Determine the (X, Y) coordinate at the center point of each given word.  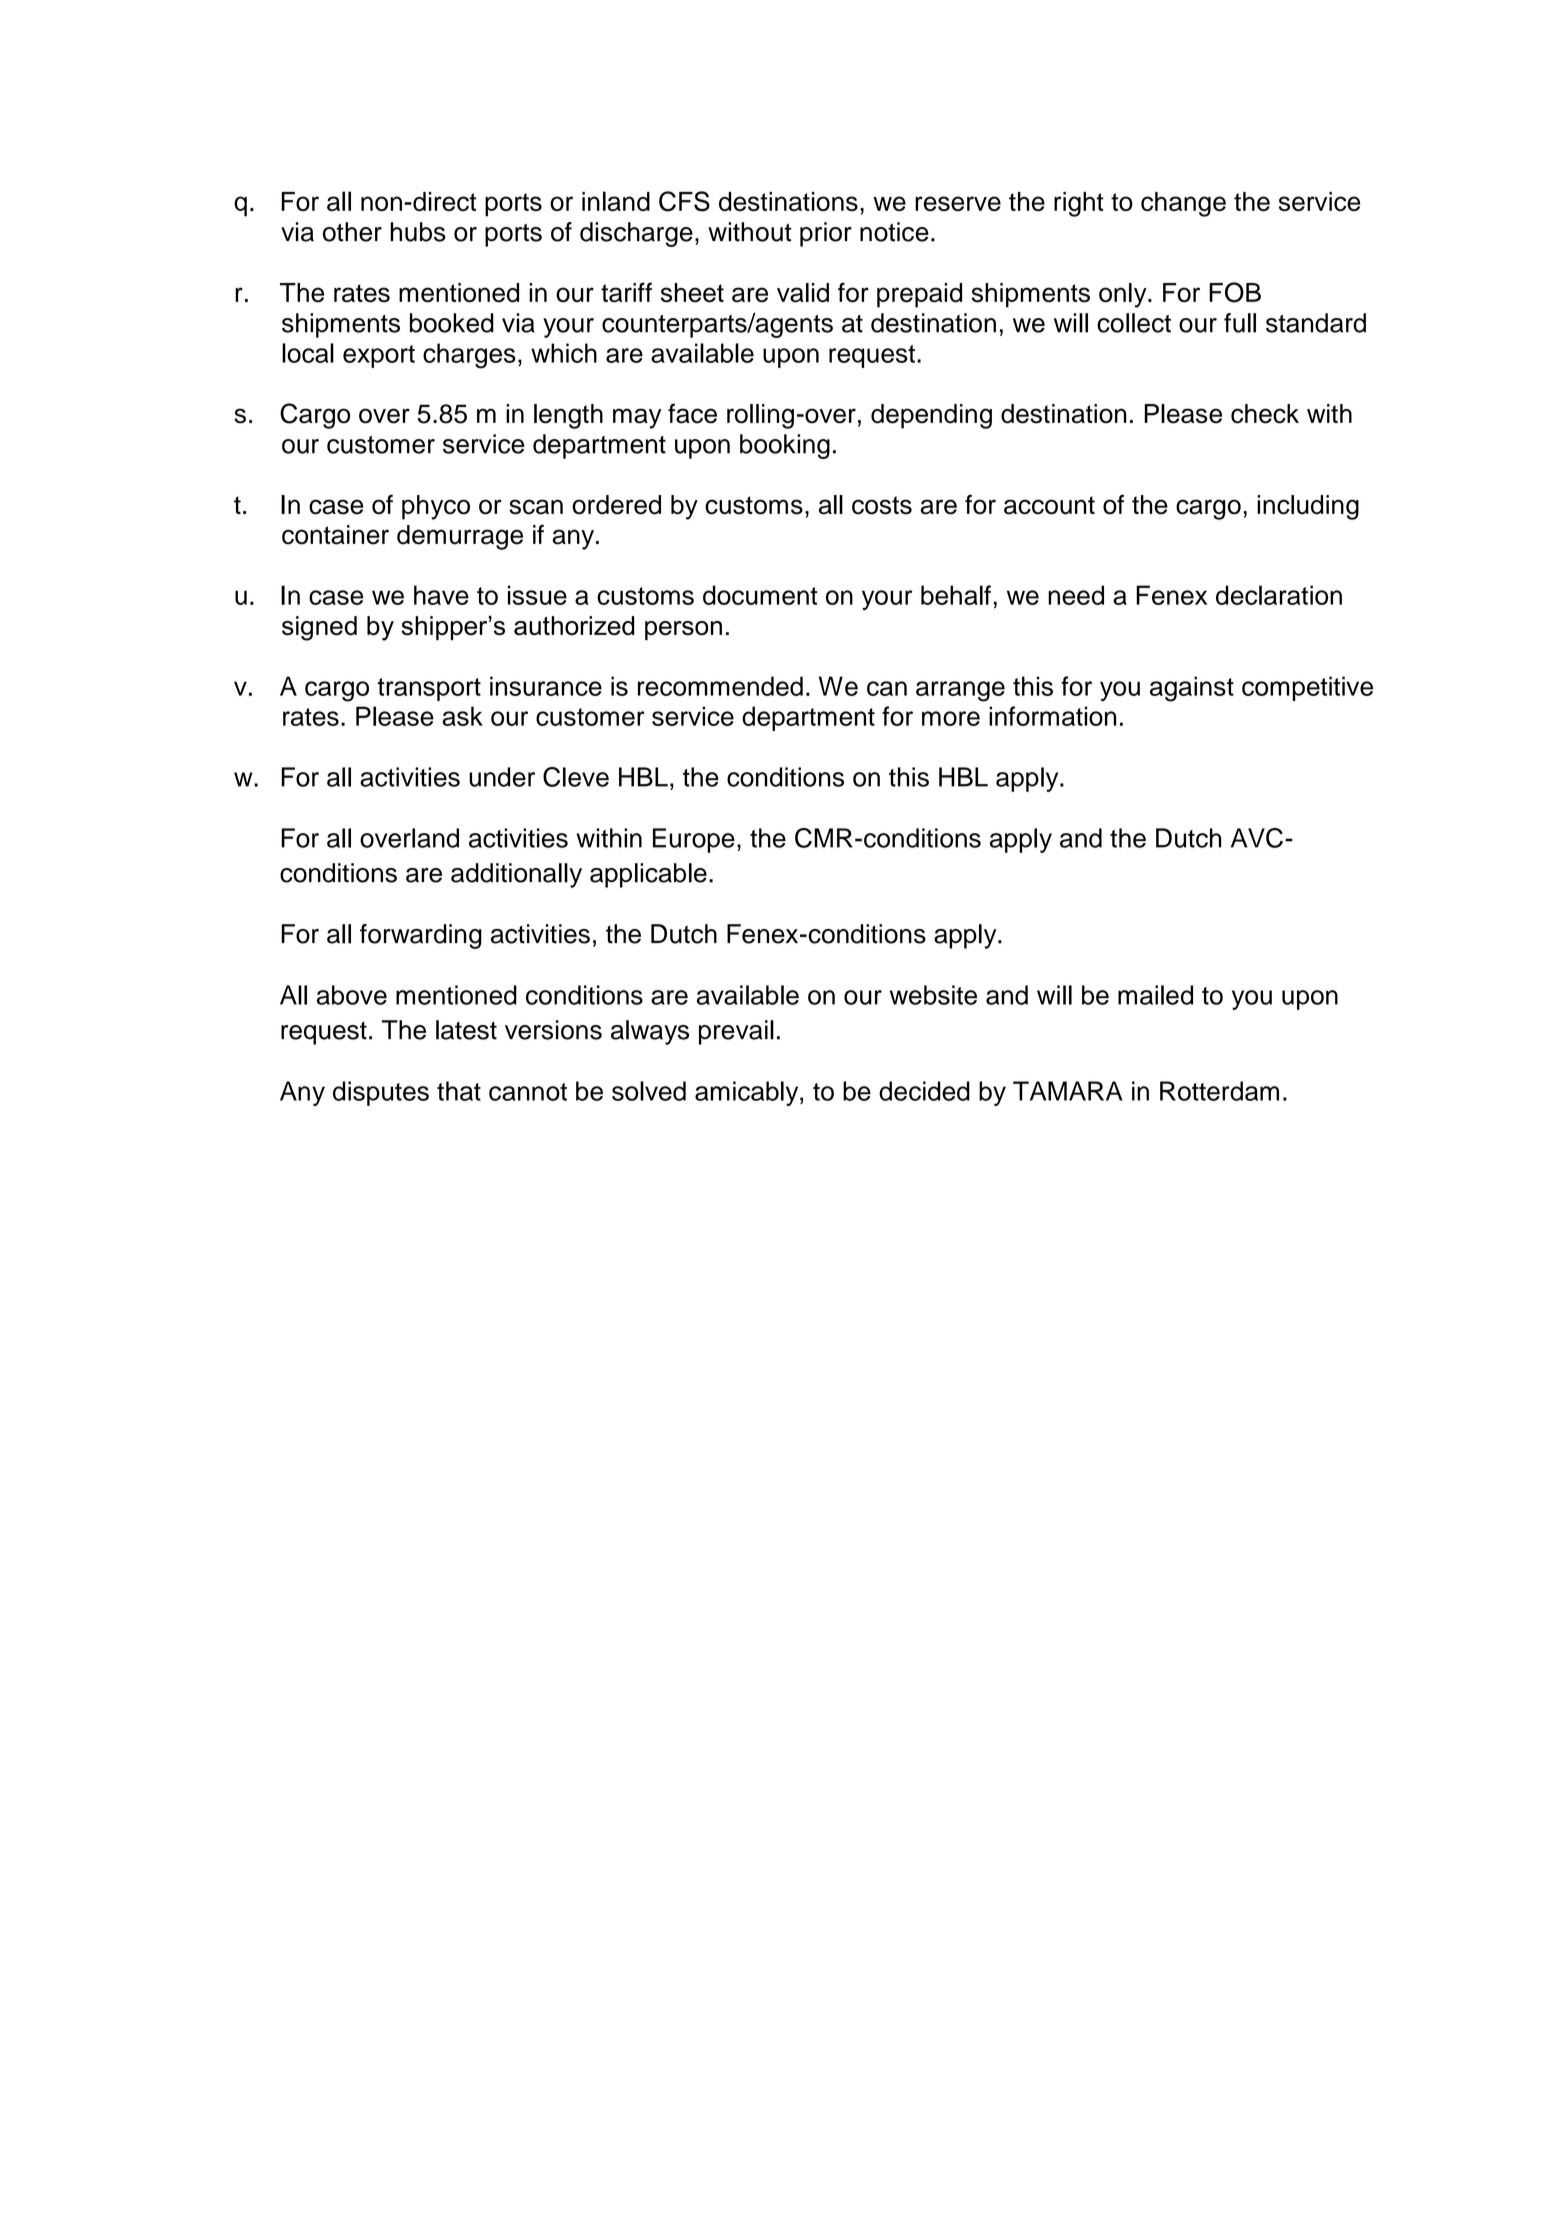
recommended (720, 686)
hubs (418, 232)
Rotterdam (1219, 1091)
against (1192, 689)
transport (429, 689)
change (1183, 204)
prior (826, 234)
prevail (736, 1032)
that (459, 1091)
